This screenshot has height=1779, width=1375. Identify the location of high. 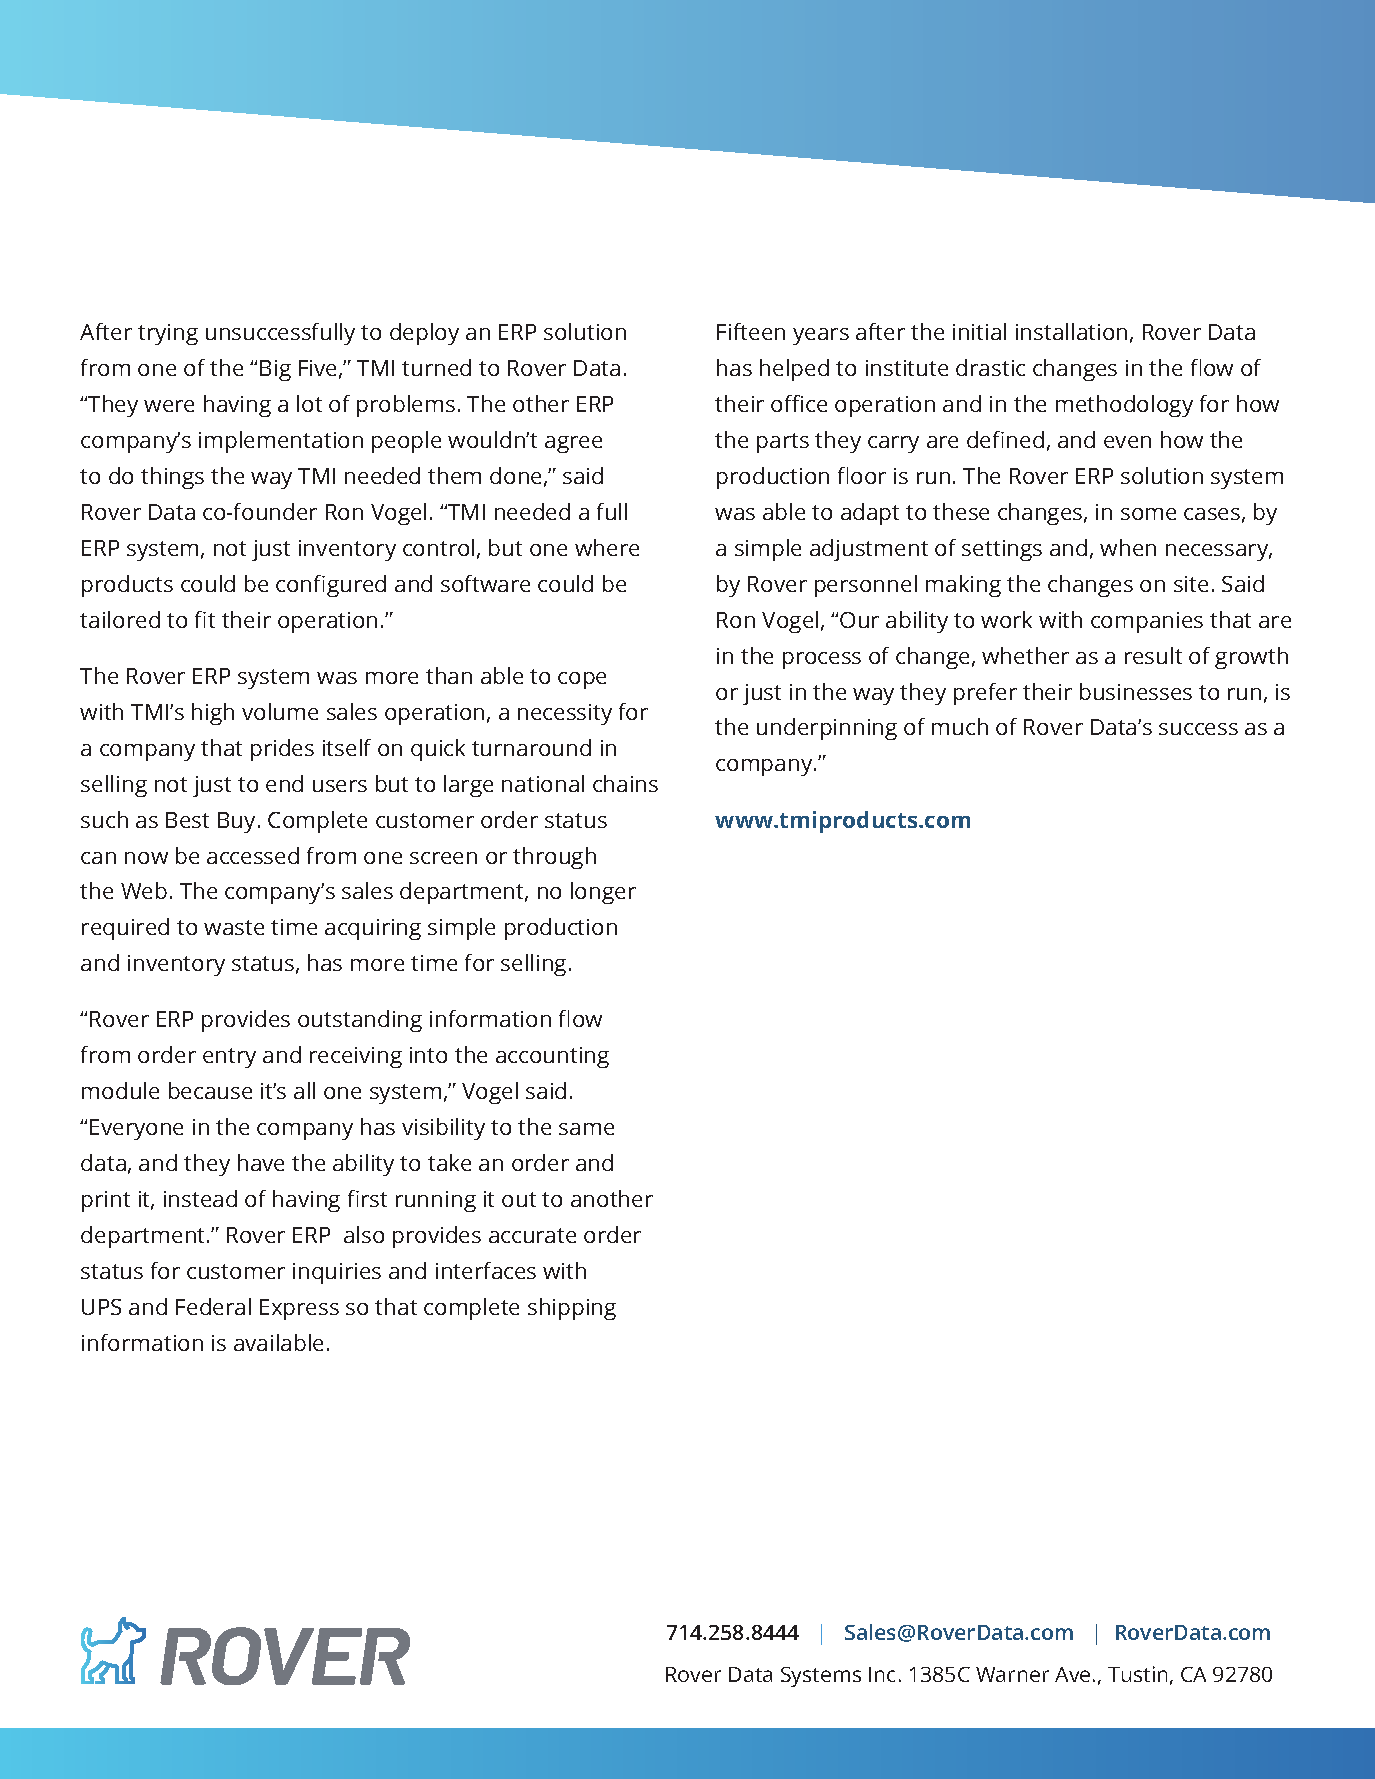
(213, 714).
